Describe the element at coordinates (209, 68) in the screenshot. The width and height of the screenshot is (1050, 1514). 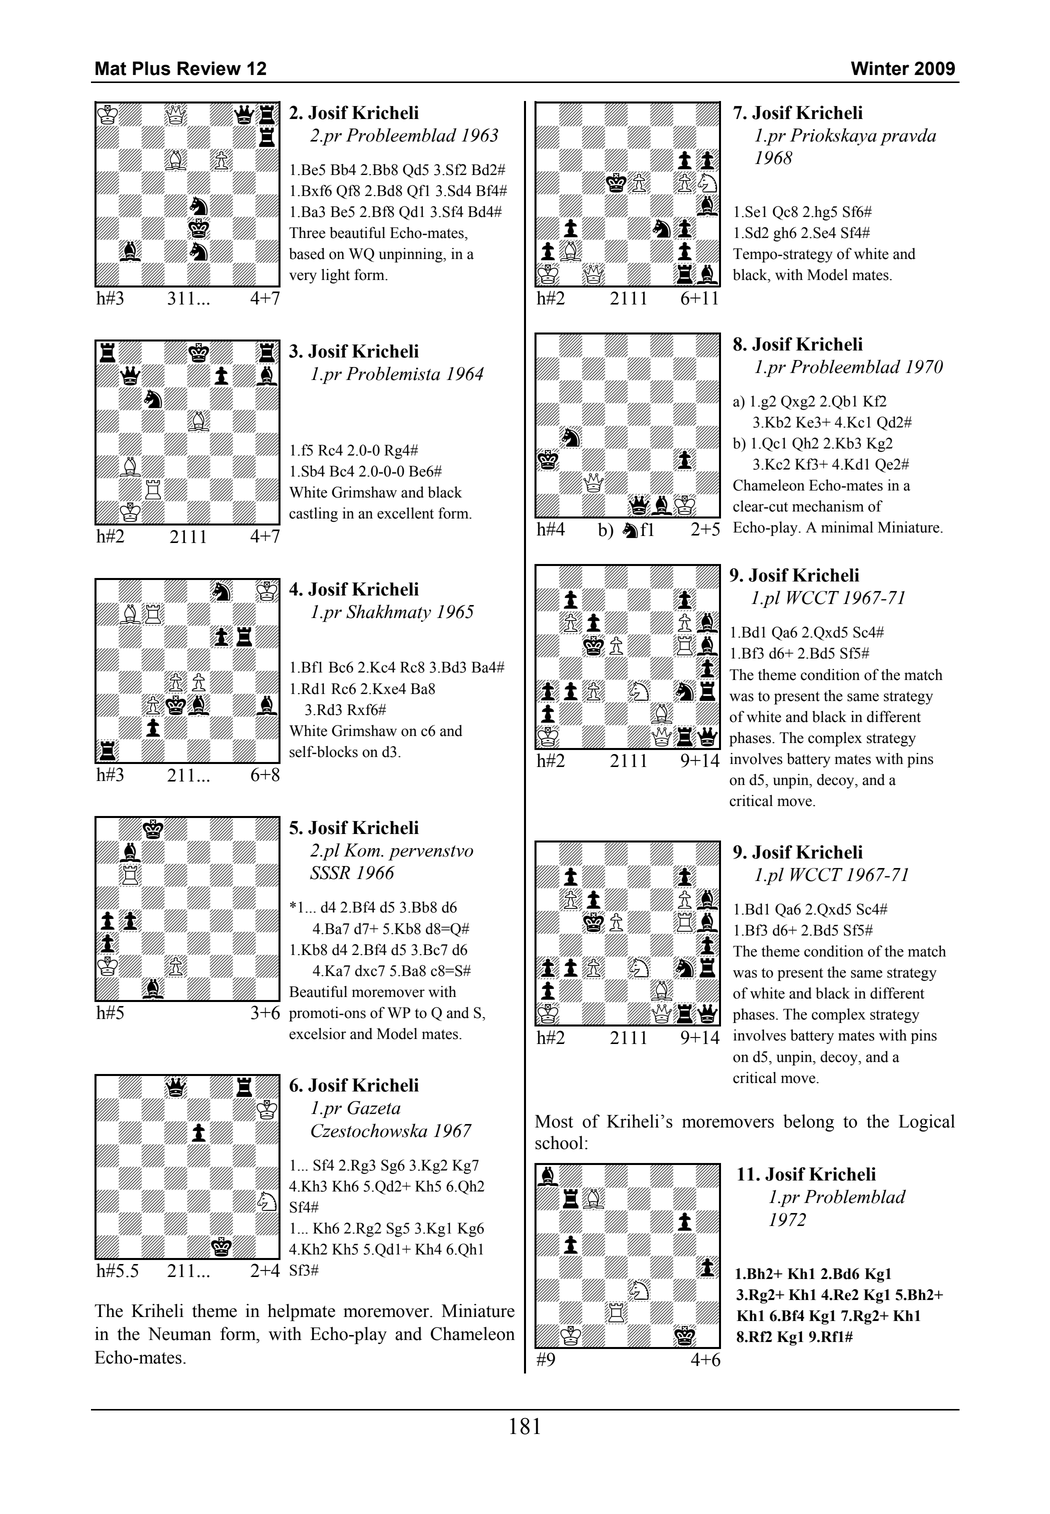
I see `Review` at that location.
